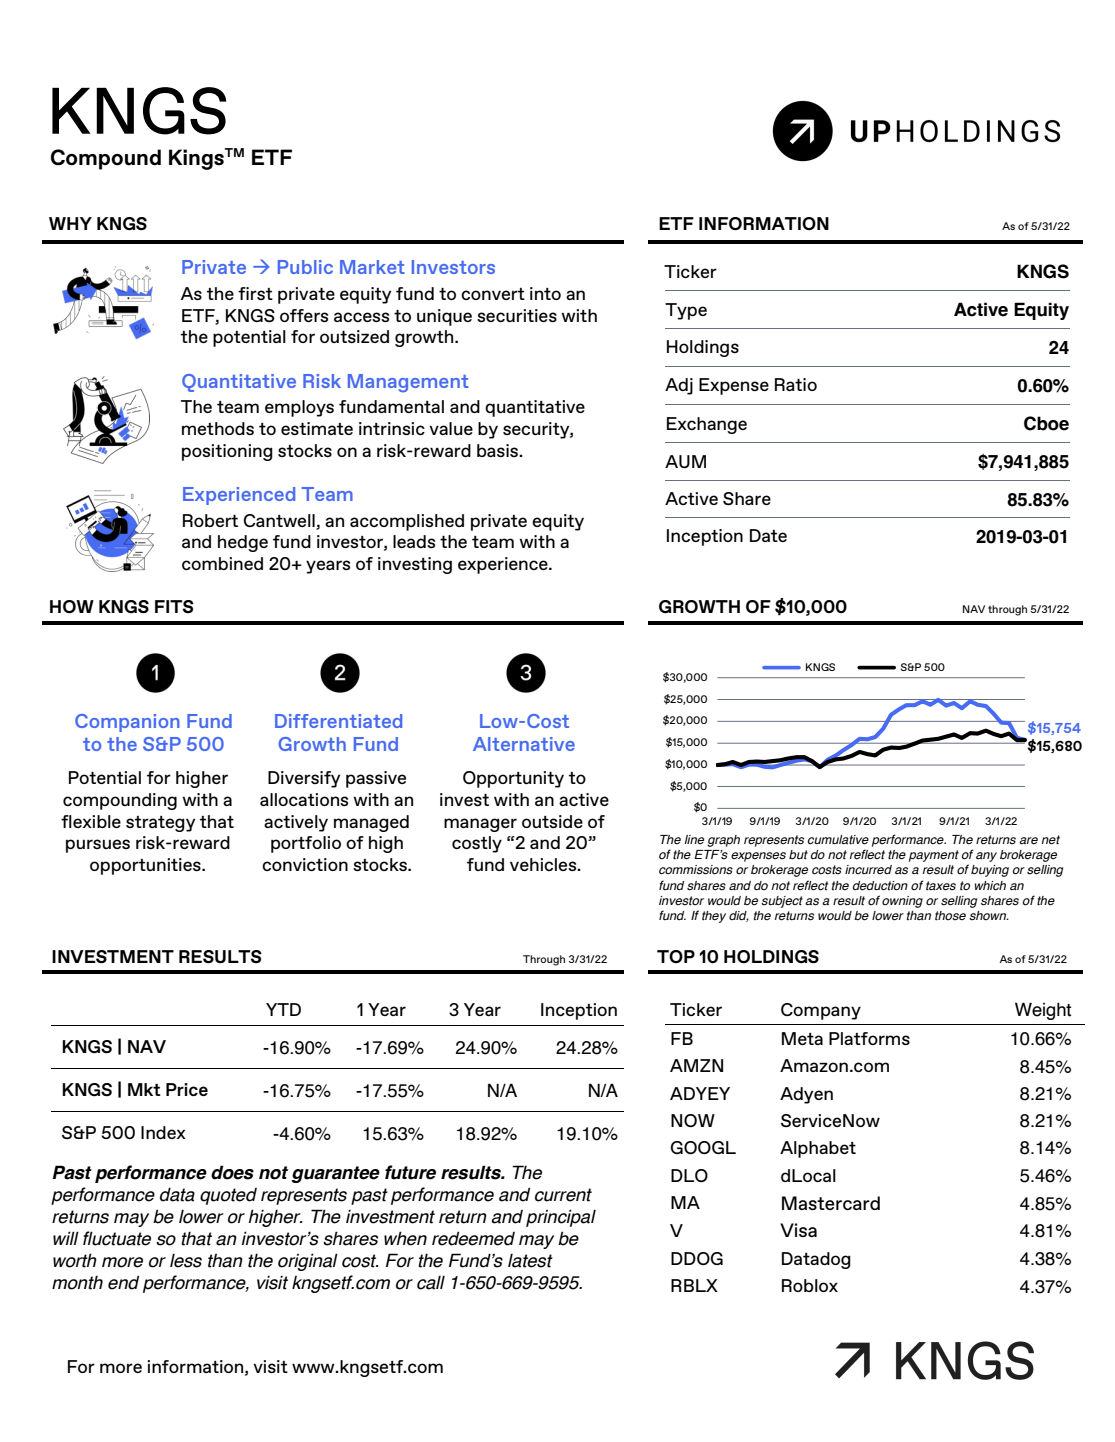 The width and height of the screenshot is (1115, 1442). What do you see at coordinates (498, 450) in the screenshot?
I see `basis` at bounding box center [498, 450].
